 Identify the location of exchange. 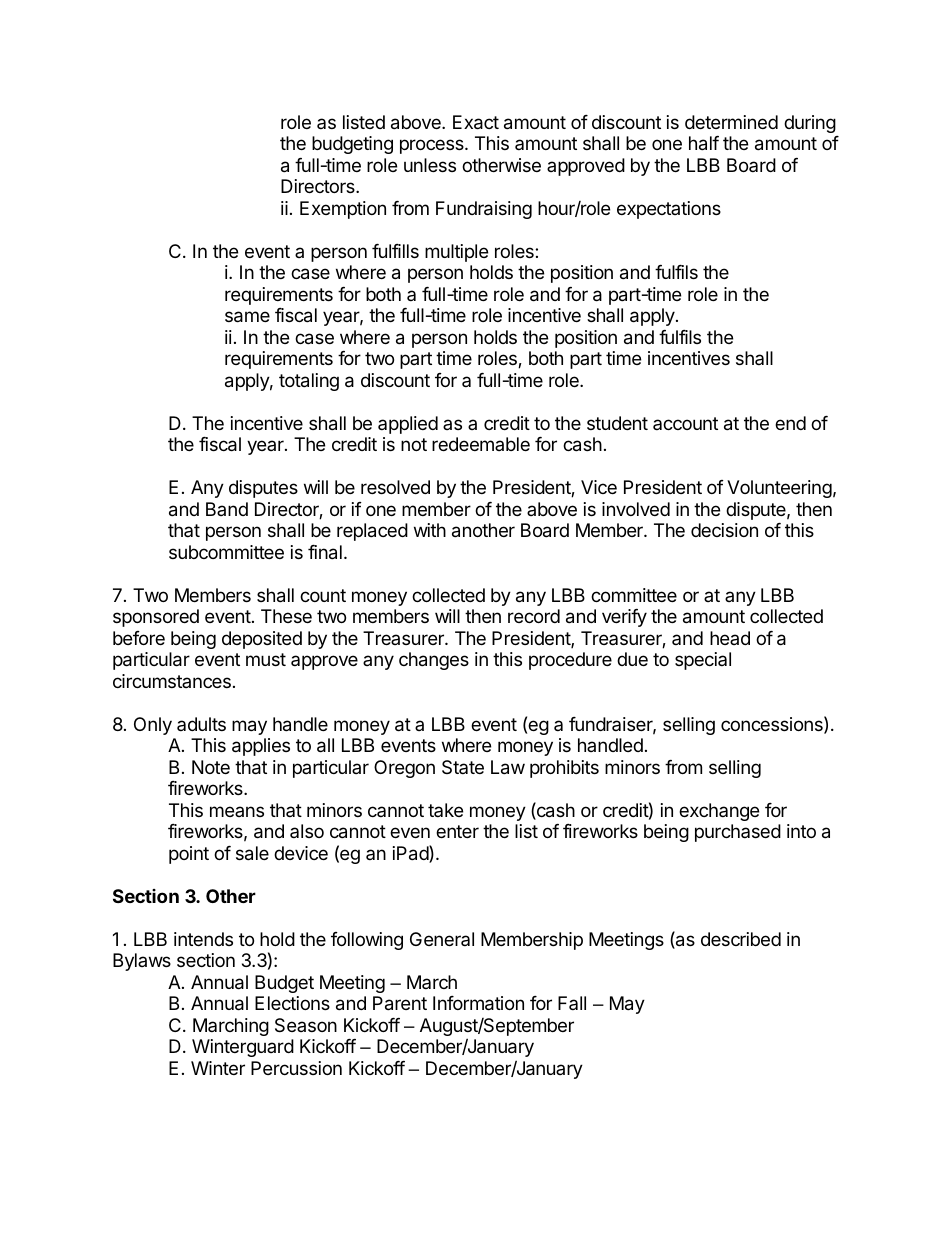
(719, 812).
